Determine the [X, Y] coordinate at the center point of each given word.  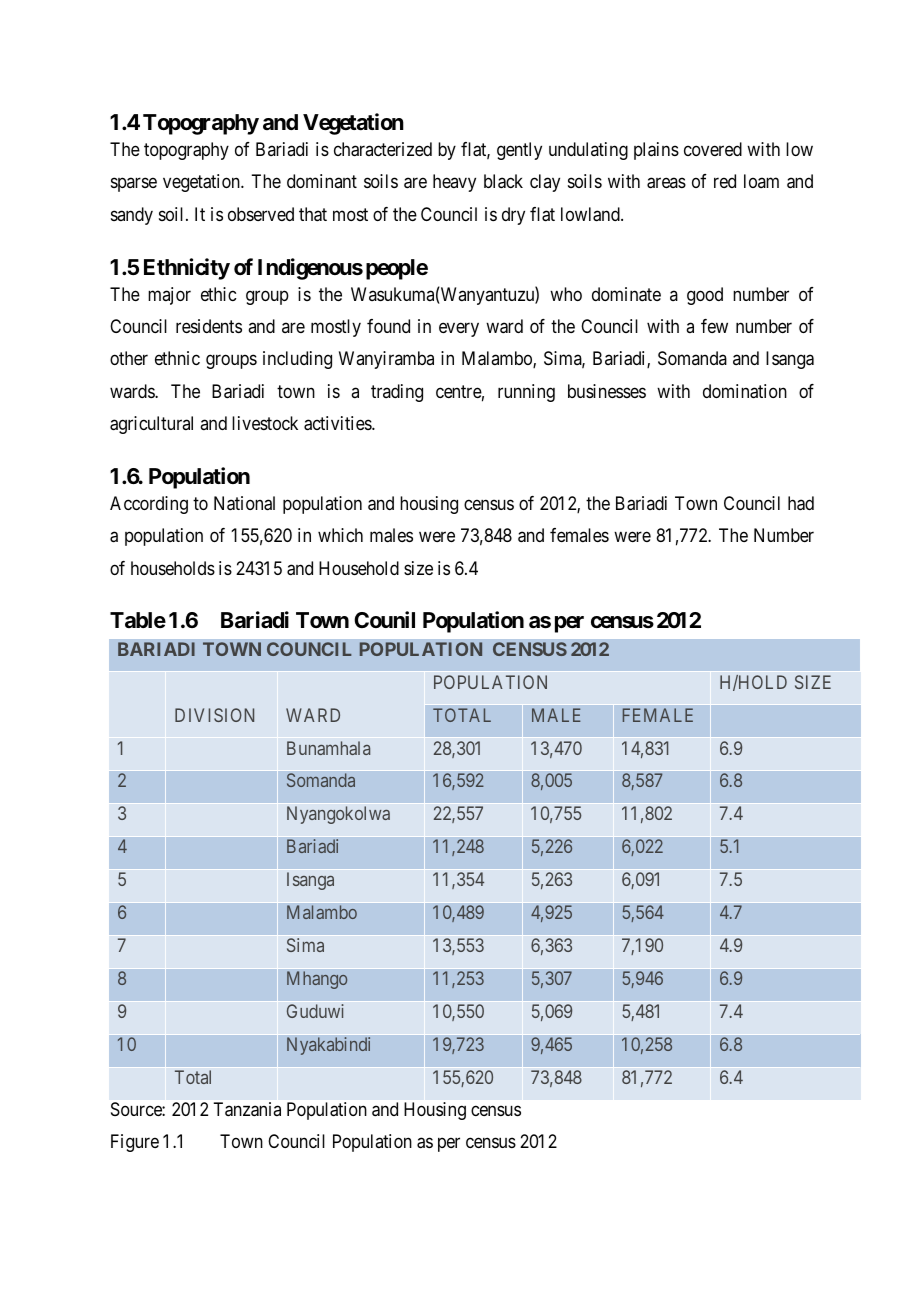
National [244, 503]
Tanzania [247, 1109]
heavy [454, 183]
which [340, 535]
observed [261, 214]
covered [713, 149]
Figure [135, 1143]
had [801, 503]
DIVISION [214, 715]
